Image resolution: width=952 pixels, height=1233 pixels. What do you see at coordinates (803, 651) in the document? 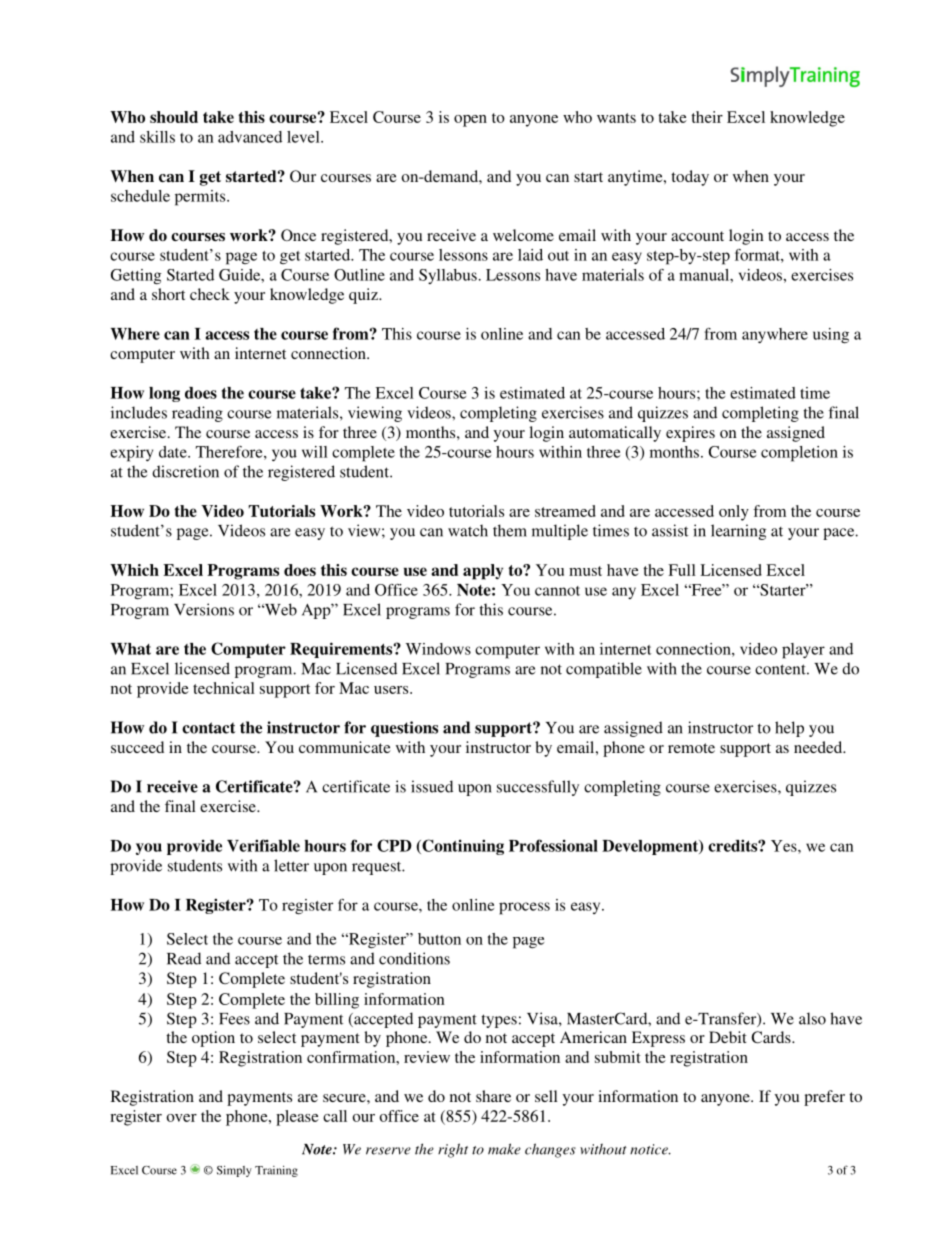
I see `player` at bounding box center [803, 651].
